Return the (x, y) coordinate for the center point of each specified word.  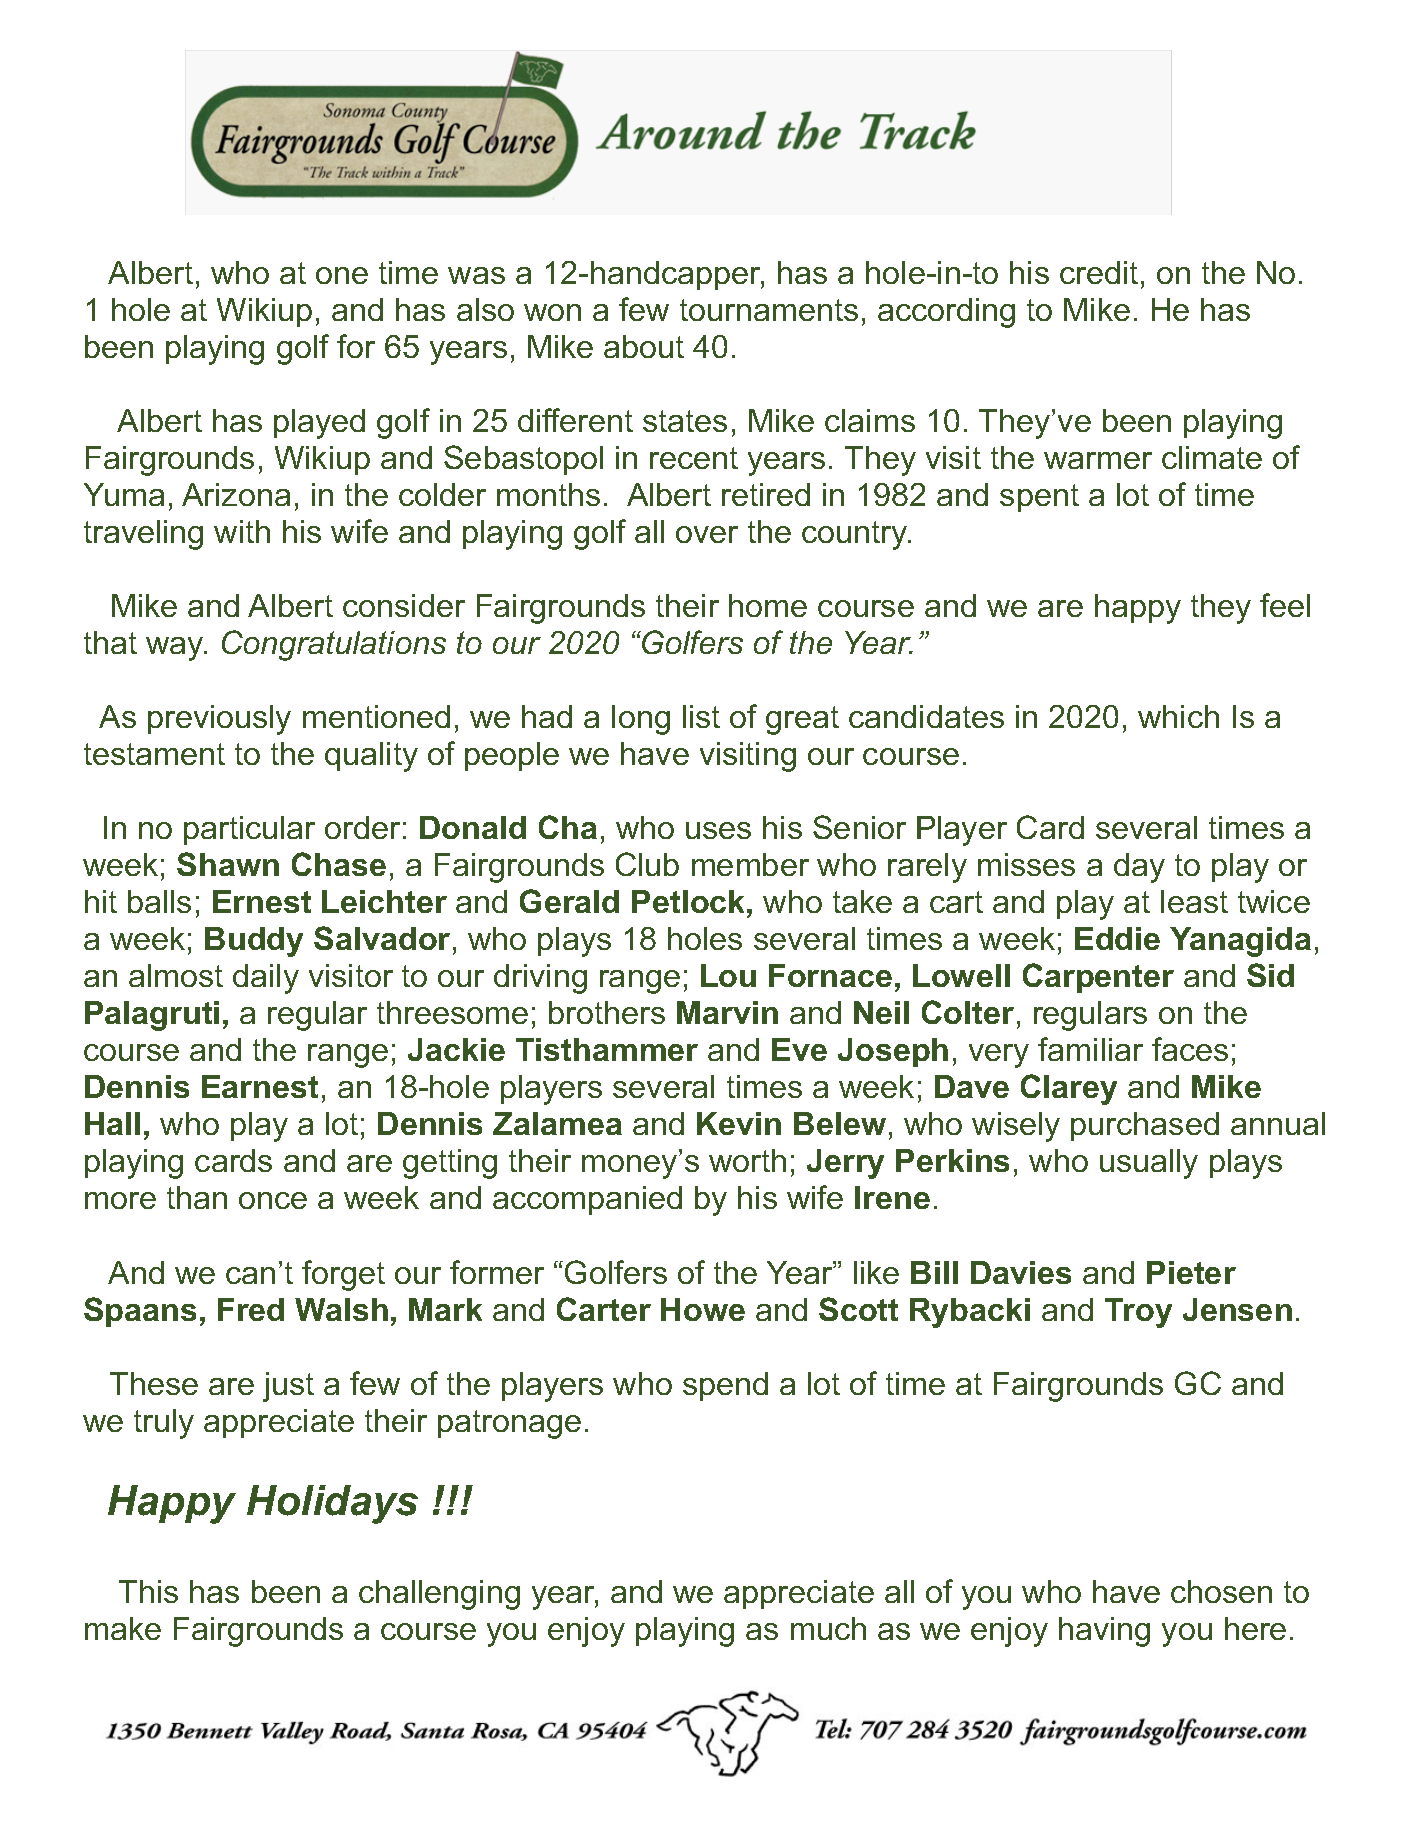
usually (1149, 1164)
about (644, 346)
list (701, 716)
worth (747, 1160)
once (273, 1200)
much (828, 1628)
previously (219, 720)
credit (1099, 272)
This (148, 1591)
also (485, 309)
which (1178, 716)
